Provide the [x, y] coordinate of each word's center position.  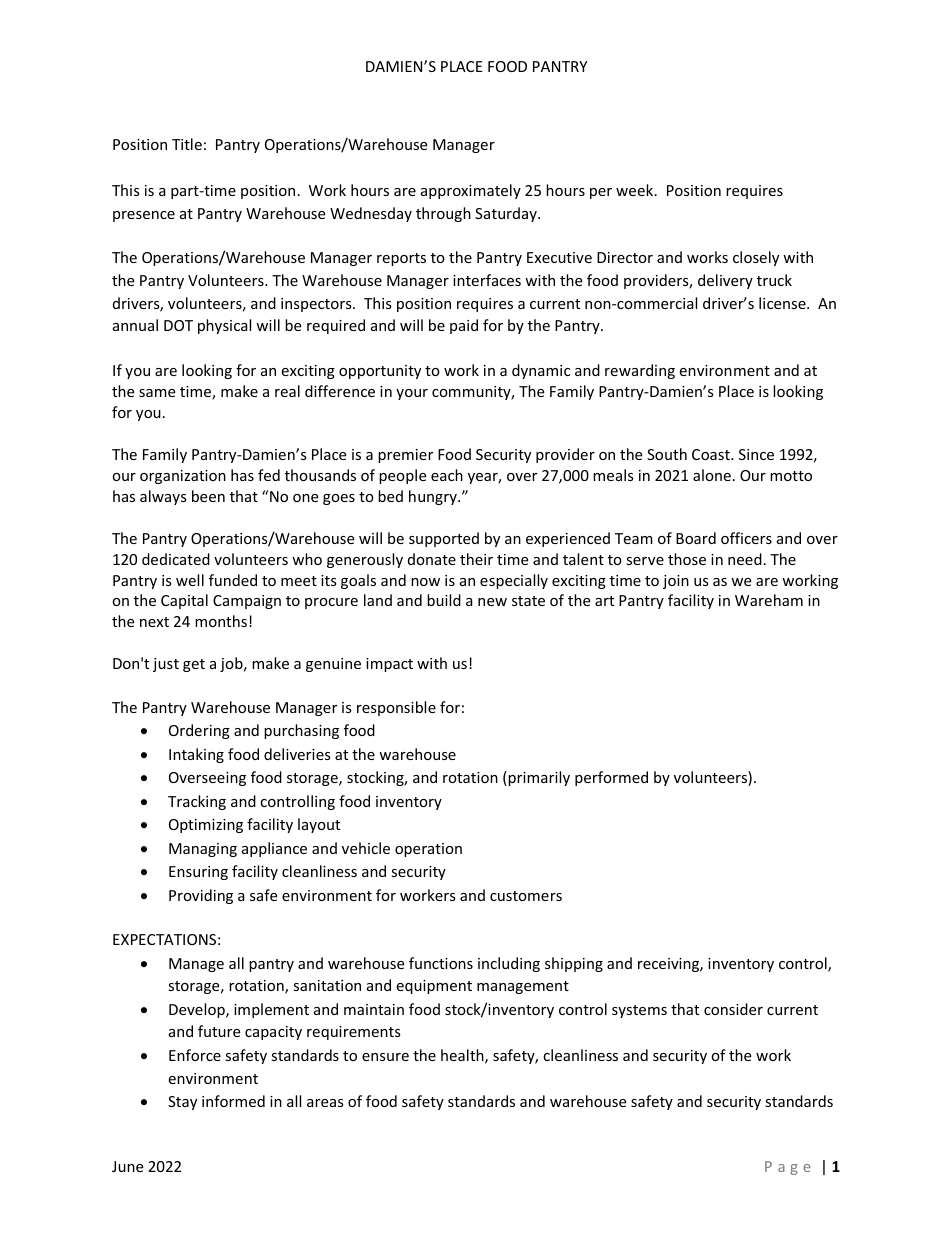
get [194, 665]
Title [187, 144]
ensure [385, 1057]
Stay [182, 1103]
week [636, 190]
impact [389, 665]
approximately [471, 191]
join [676, 582]
